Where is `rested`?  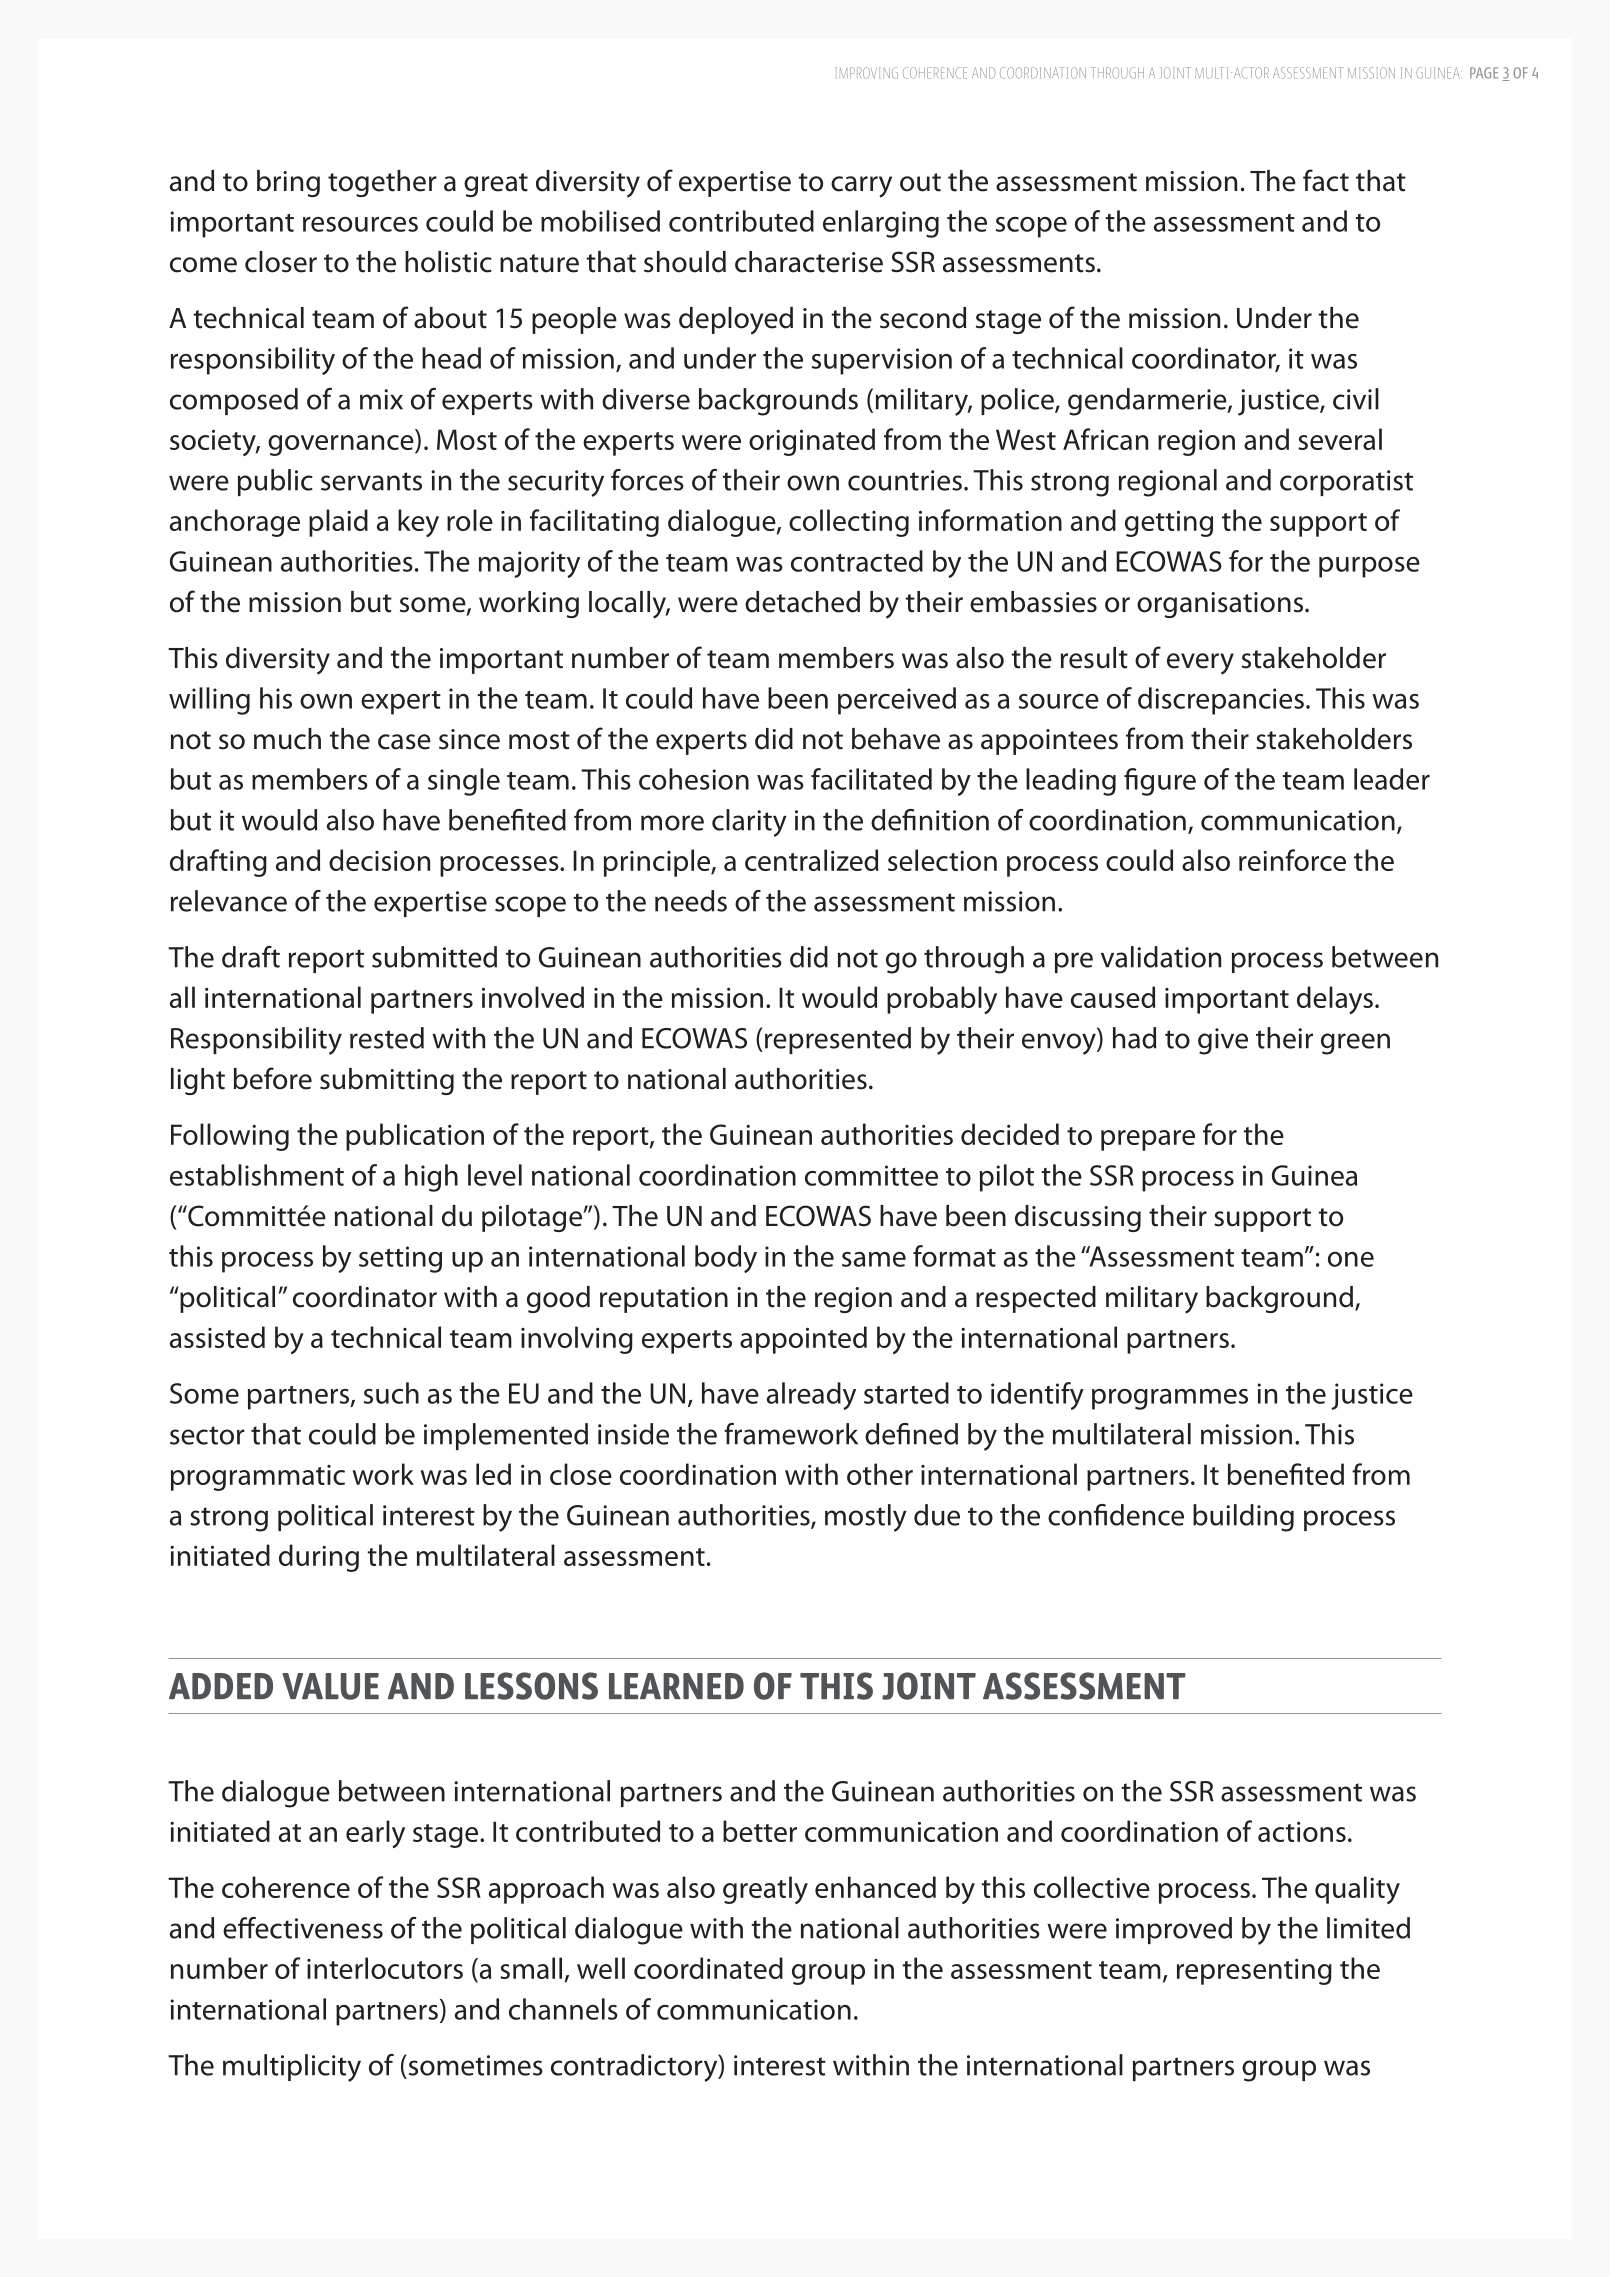 rested is located at coordinates (387, 1038).
